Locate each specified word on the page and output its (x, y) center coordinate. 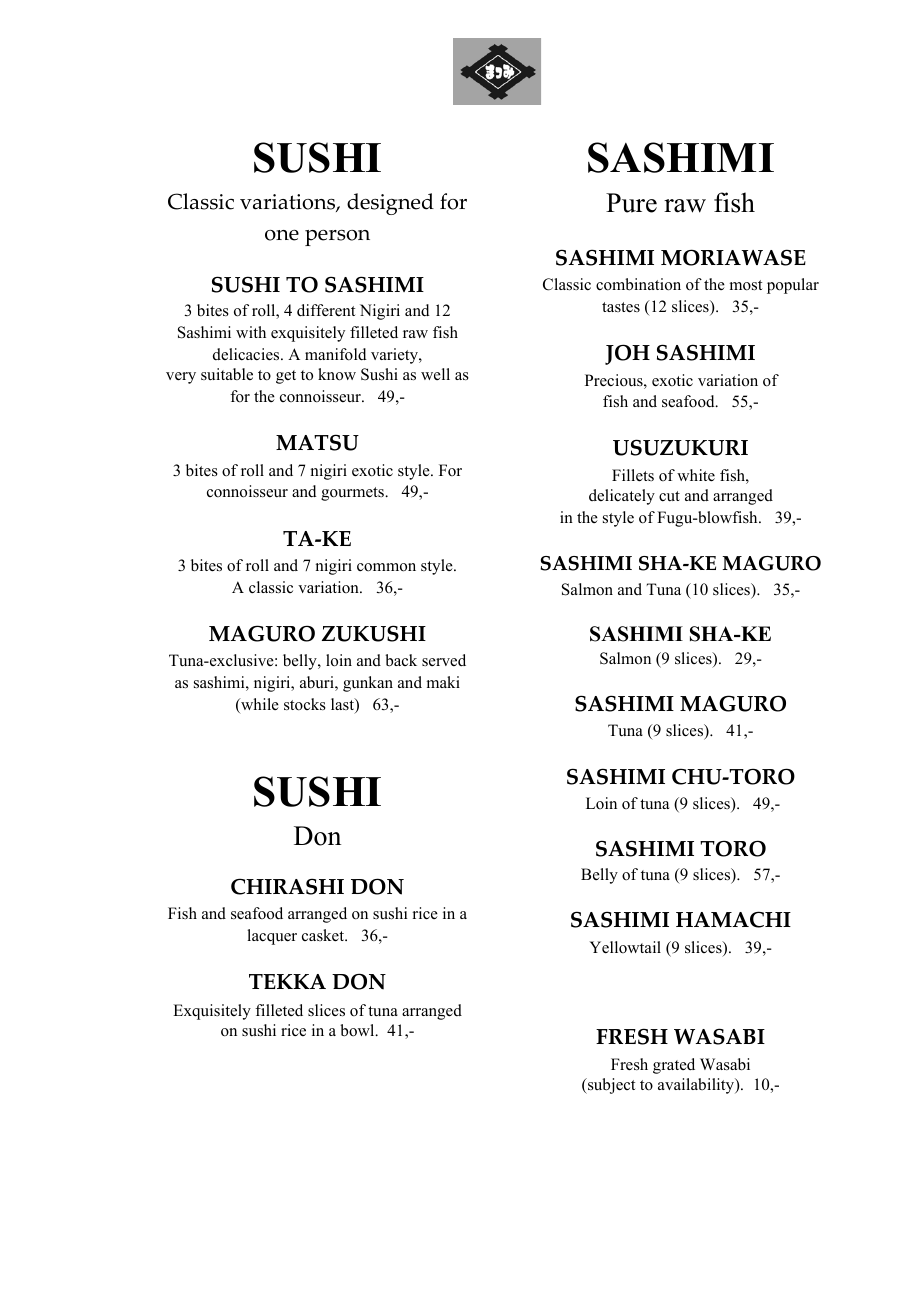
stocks (305, 704)
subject (610, 1086)
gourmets (353, 494)
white (696, 475)
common (386, 567)
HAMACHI (733, 919)
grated (674, 1066)
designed (390, 204)
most (746, 285)
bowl (358, 1030)
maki (443, 682)
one (282, 235)
